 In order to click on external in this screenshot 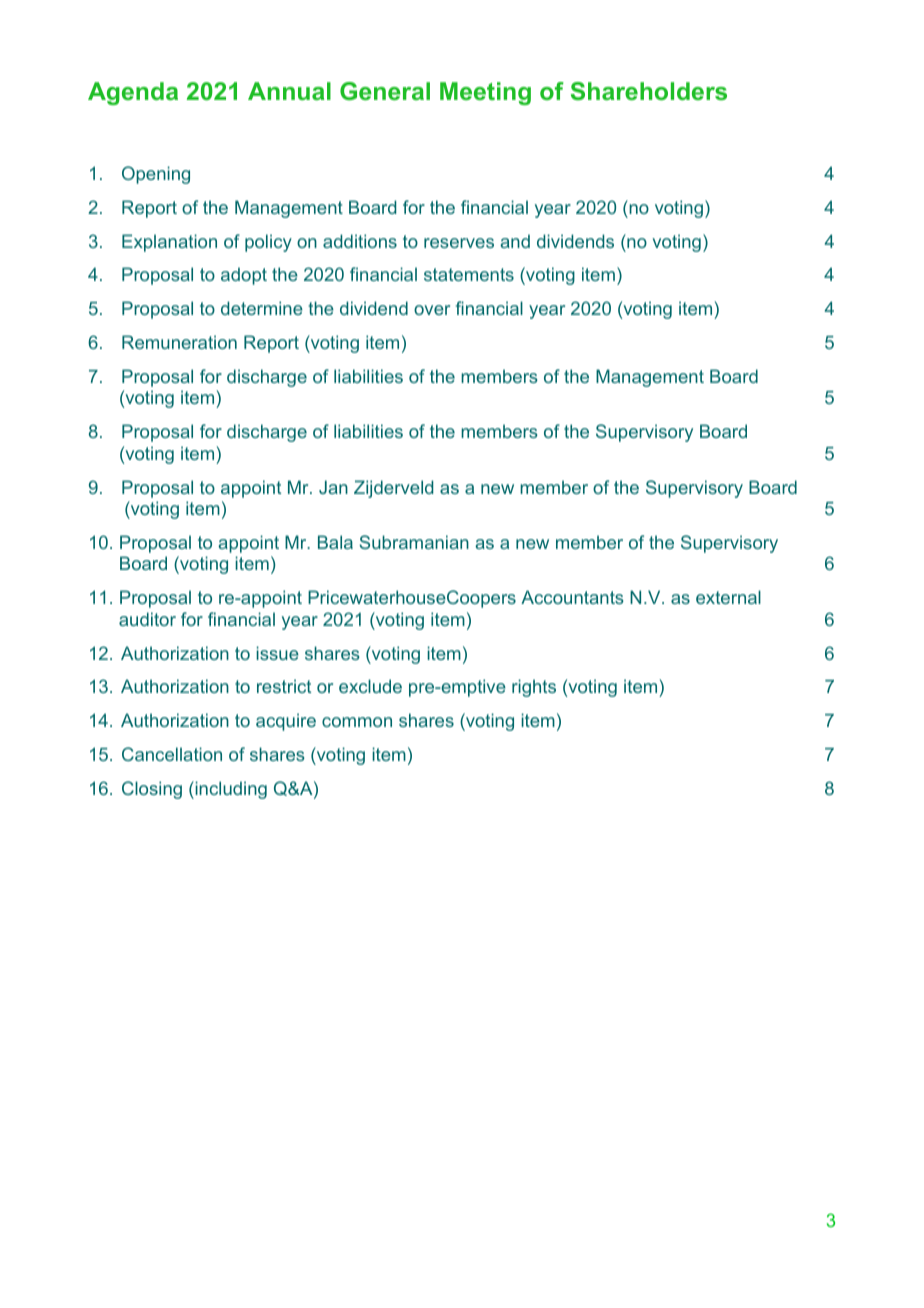, I will do `click(728, 597)`.
